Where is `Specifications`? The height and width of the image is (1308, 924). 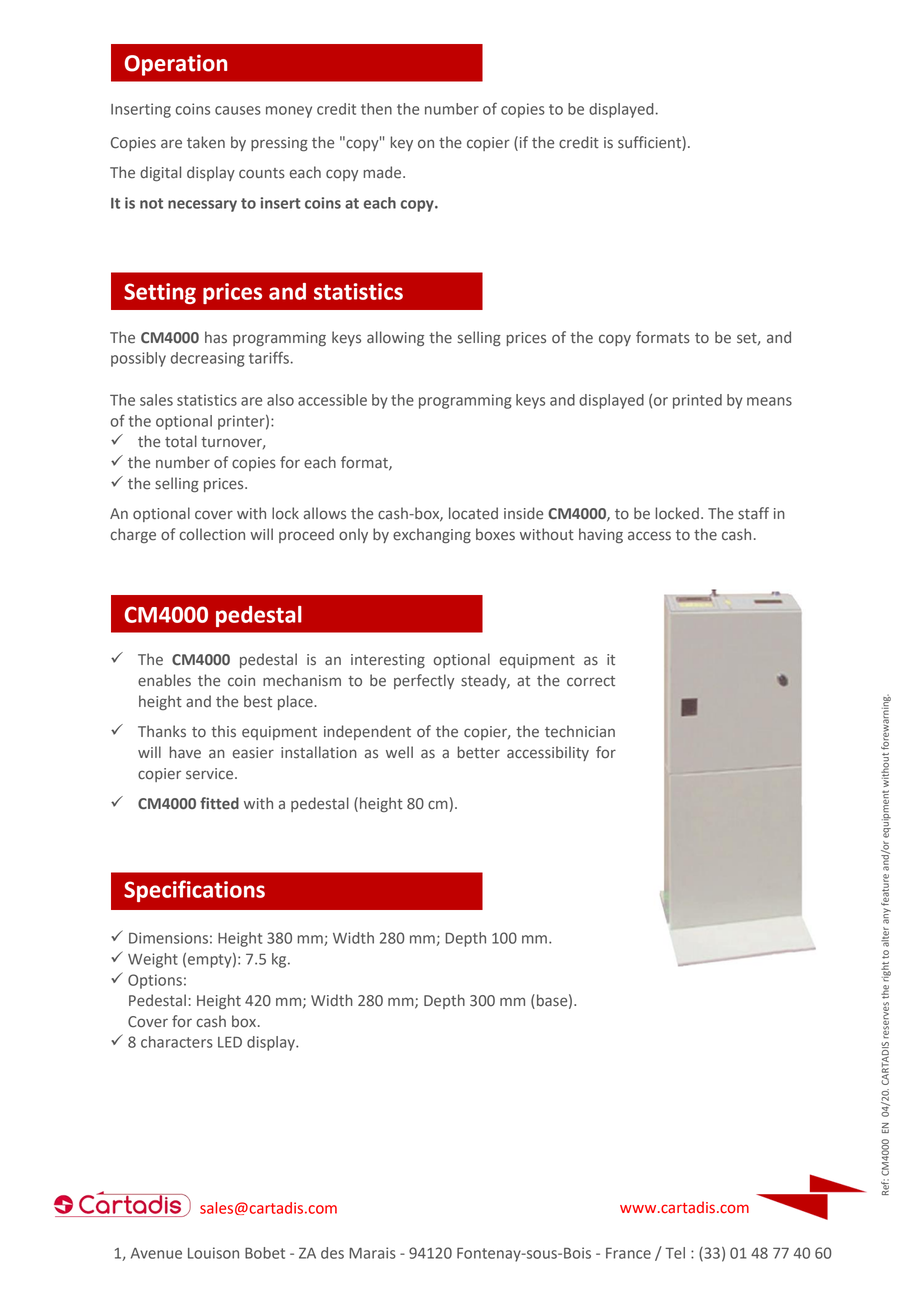
Specifications is located at coordinates (194, 891).
